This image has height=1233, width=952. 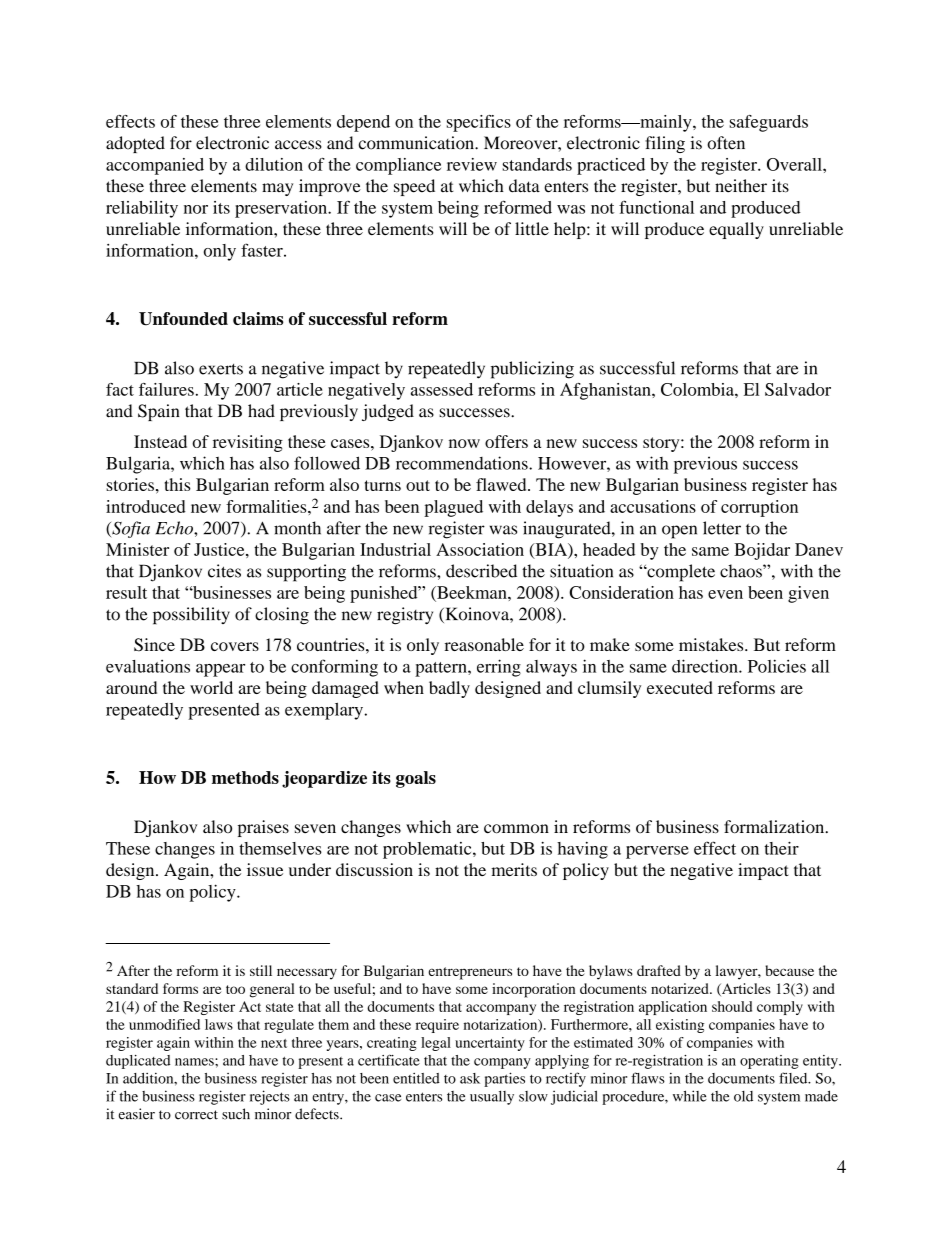 I want to click on their, so click(x=781, y=848).
